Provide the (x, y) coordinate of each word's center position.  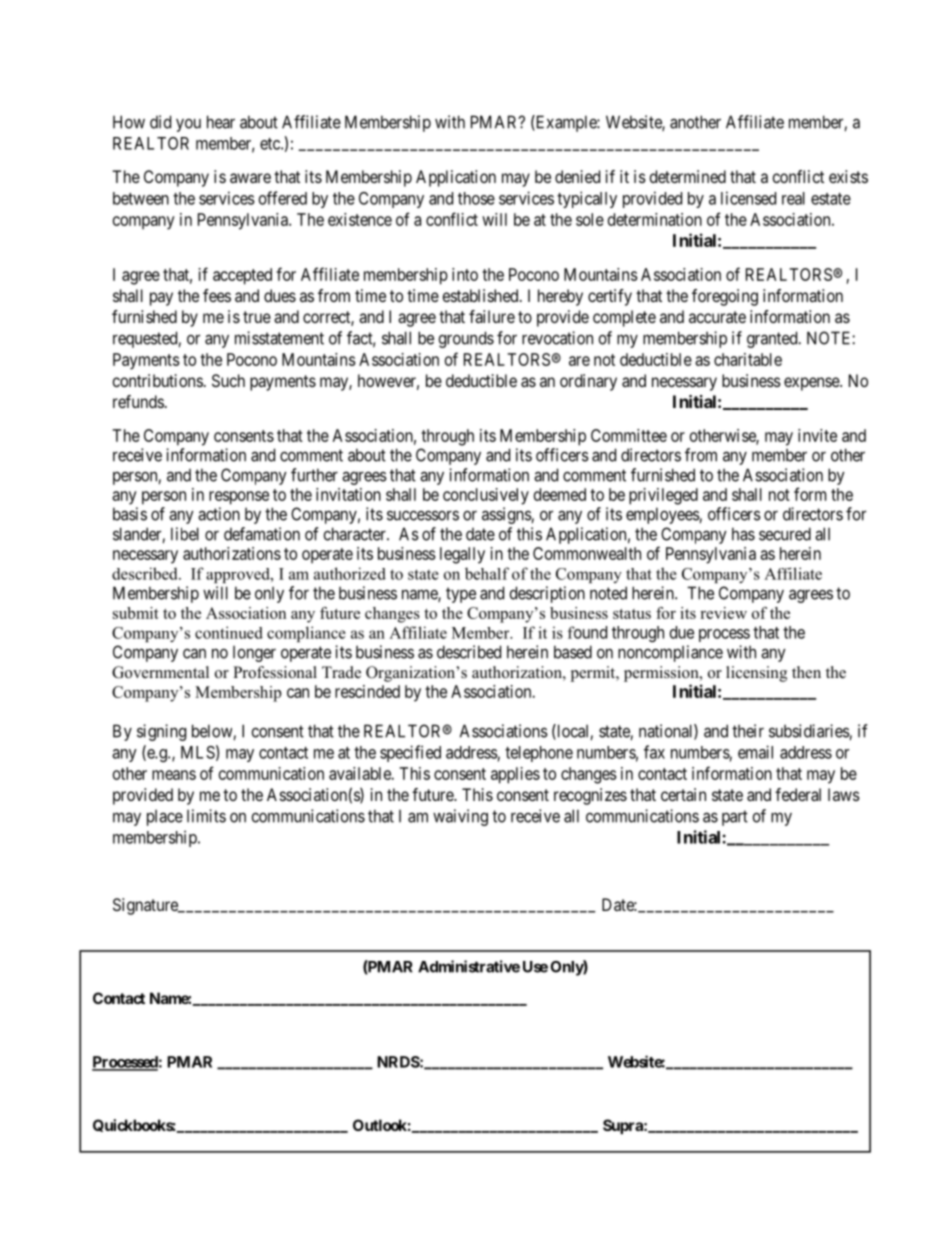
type (461, 595)
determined (688, 176)
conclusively (486, 496)
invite (817, 435)
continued (229, 632)
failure (492, 316)
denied (577, 176)
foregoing (725, 297)
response (239, 498)
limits (206, 816)
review (723, 613)
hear (221, 122)
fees (217, 295)
